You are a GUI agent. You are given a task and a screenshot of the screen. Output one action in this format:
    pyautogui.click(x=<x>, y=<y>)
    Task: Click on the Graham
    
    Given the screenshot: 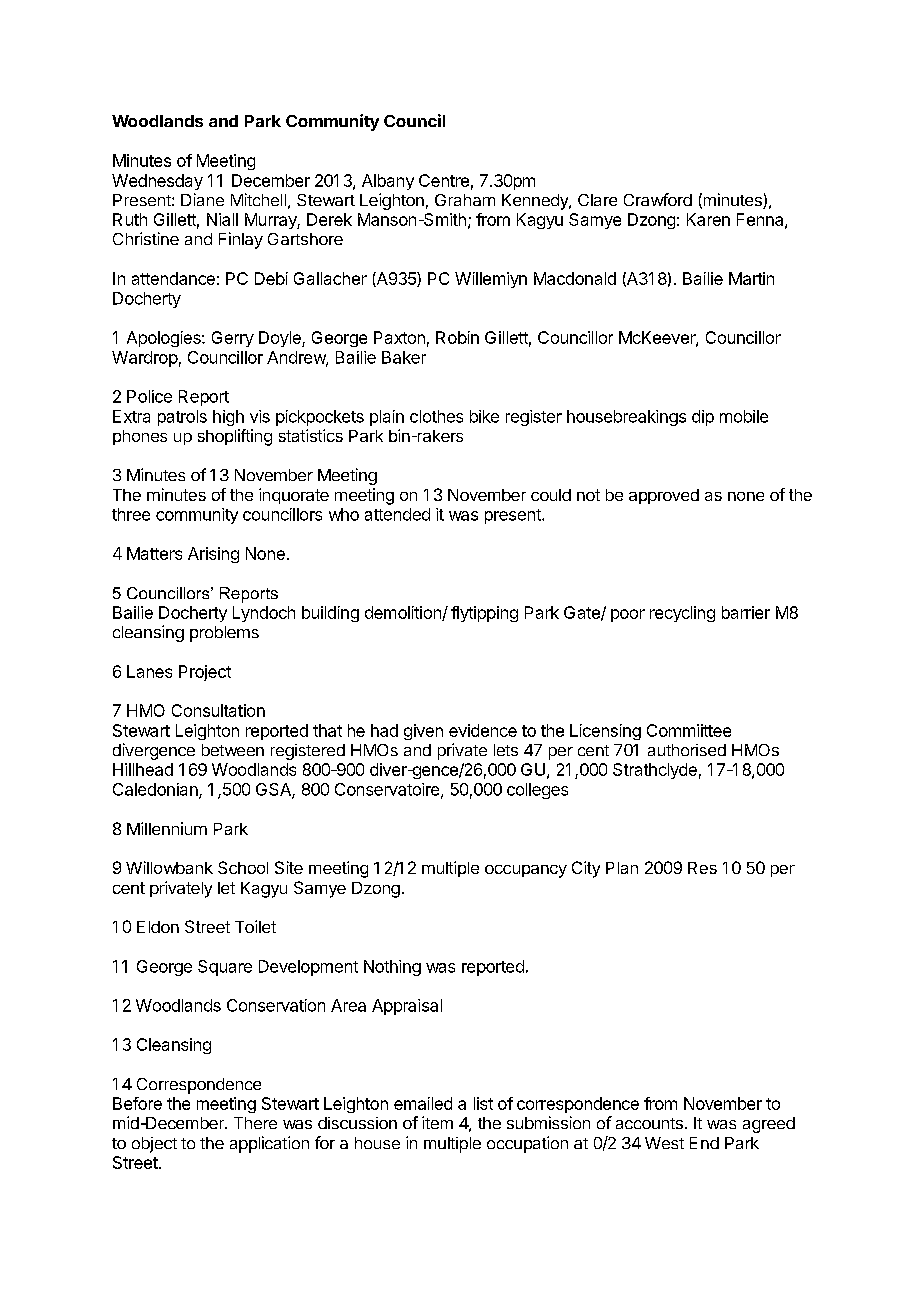 What is the action you would take?
    pyautogui.click(x=465, y=200)
